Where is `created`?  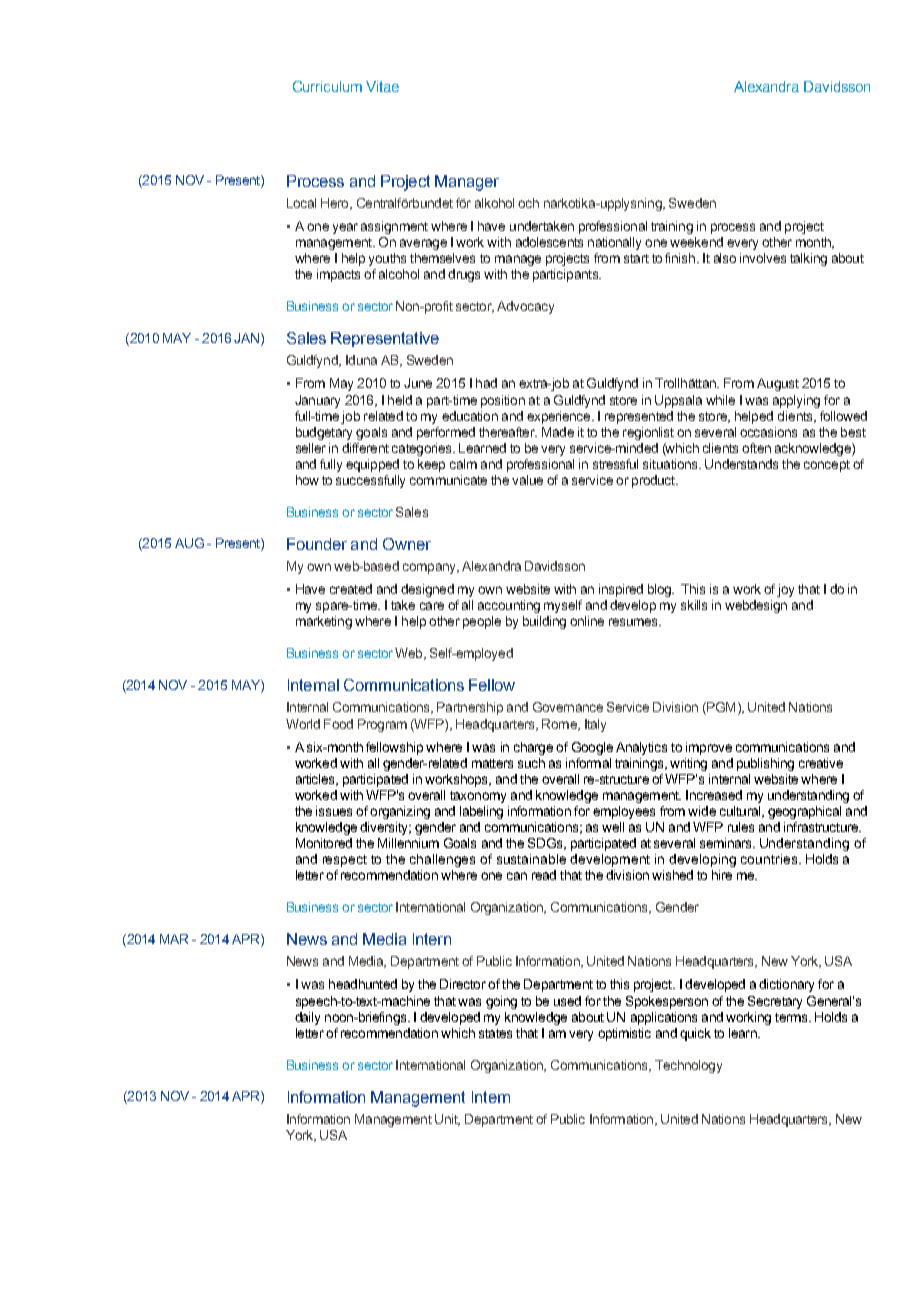
created is located at coordinates (351, 589).
